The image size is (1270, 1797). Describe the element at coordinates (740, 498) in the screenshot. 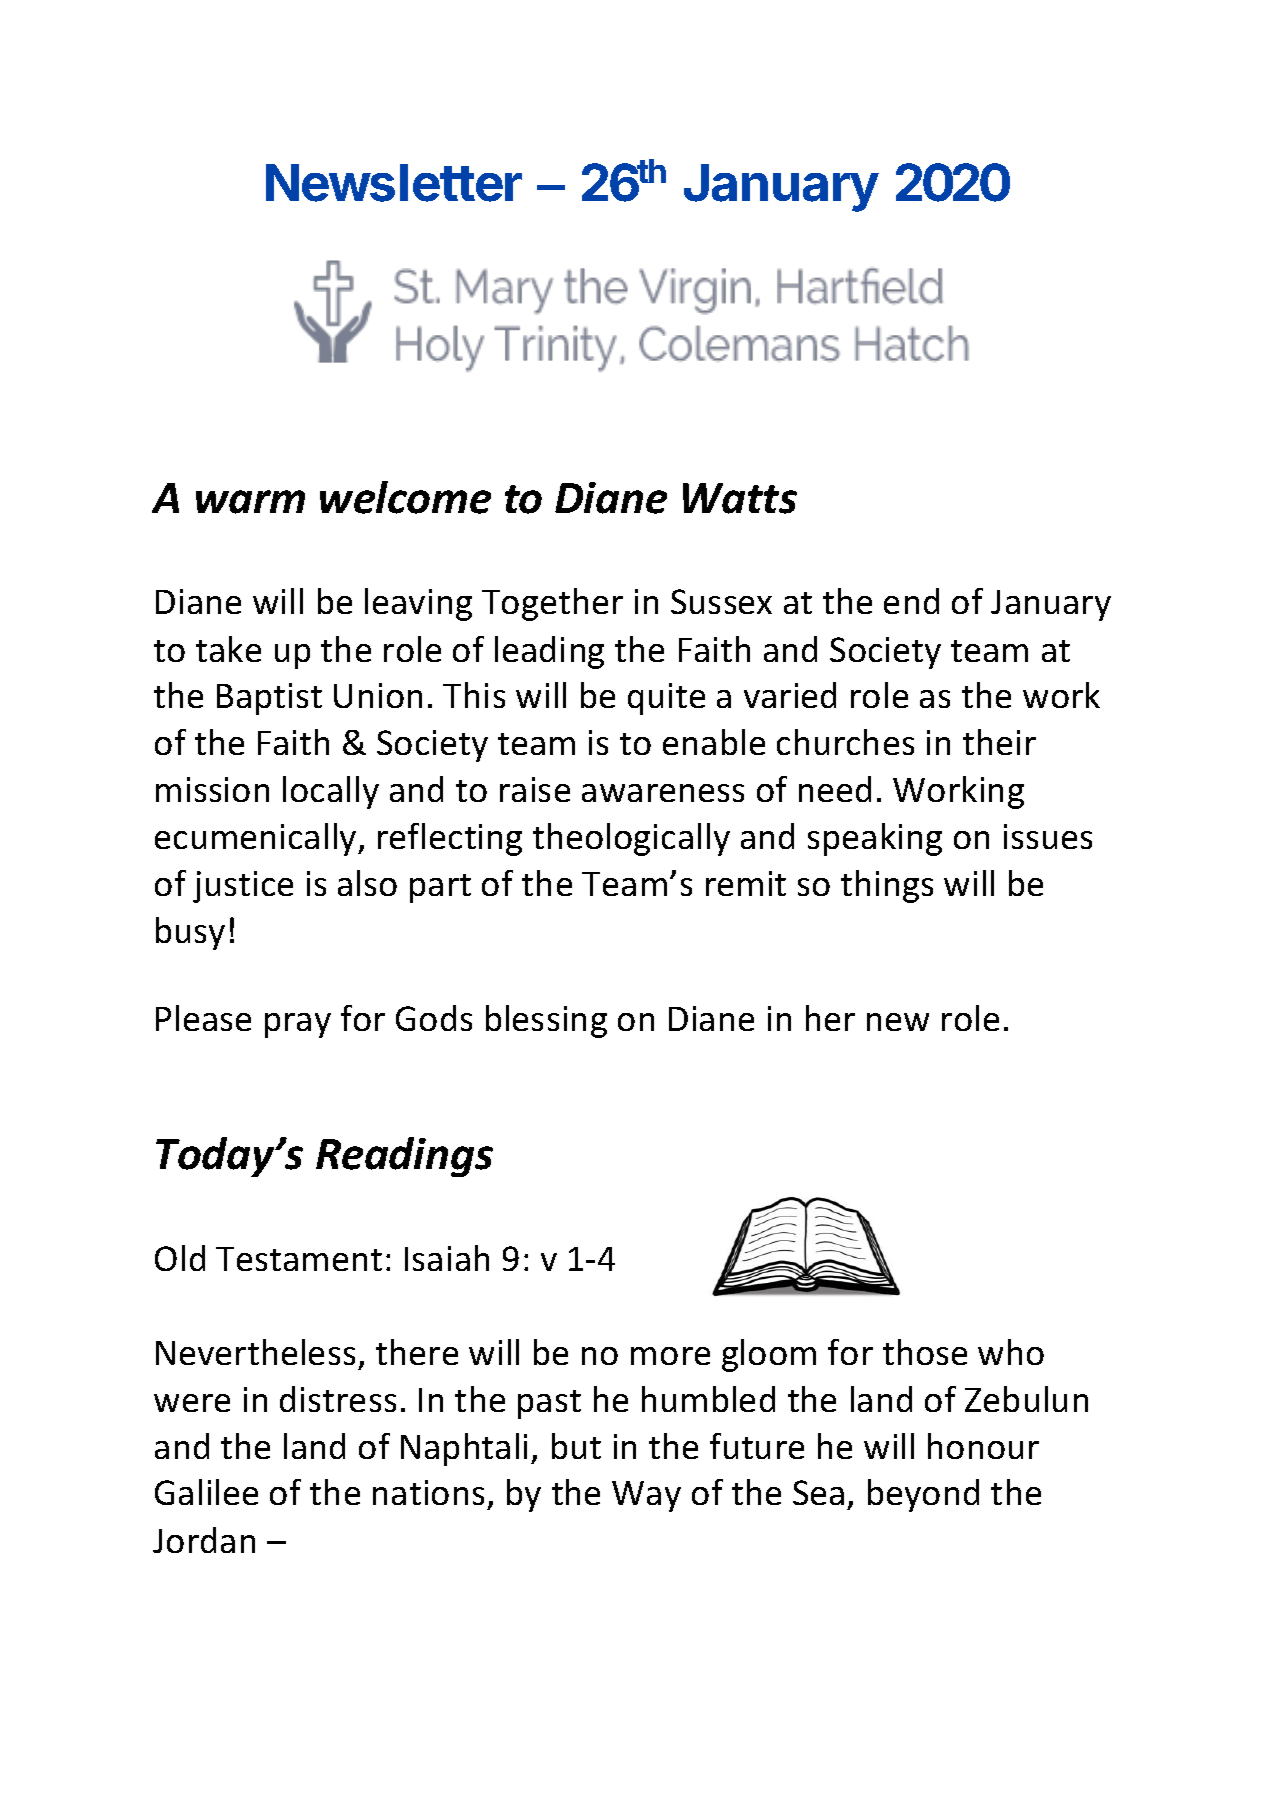

I see `Watts` at that location.
